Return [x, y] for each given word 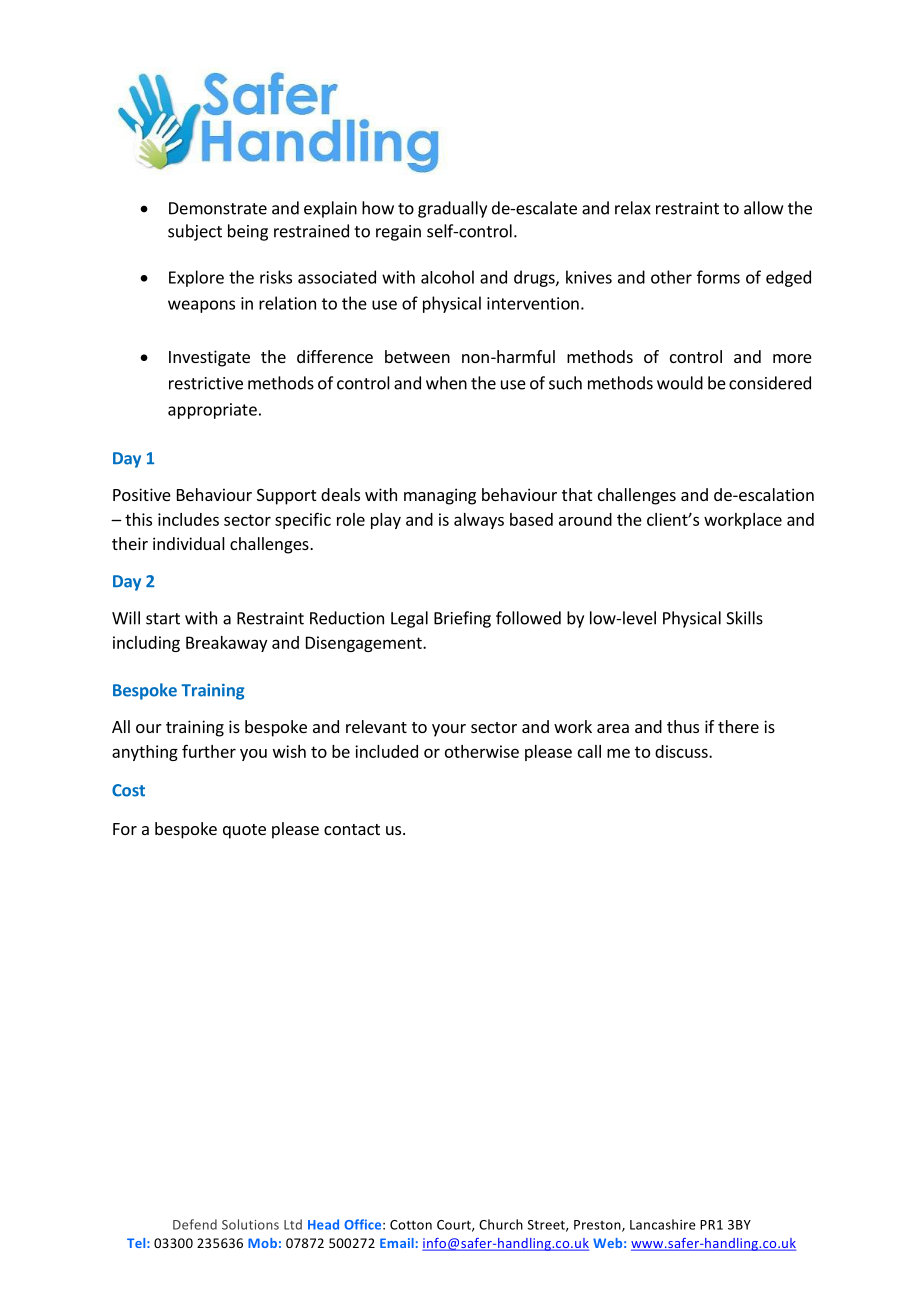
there [738, 726]
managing [440, 496]
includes [188, 519]
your [449, 730]
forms [718, 277]
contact [352, 829]
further [209, 751]
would [680, 383]
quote [244, 831]
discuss [682, 751]
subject [195, 232]
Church [501, 1224]
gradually [452, 209]
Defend [195, 1224]
